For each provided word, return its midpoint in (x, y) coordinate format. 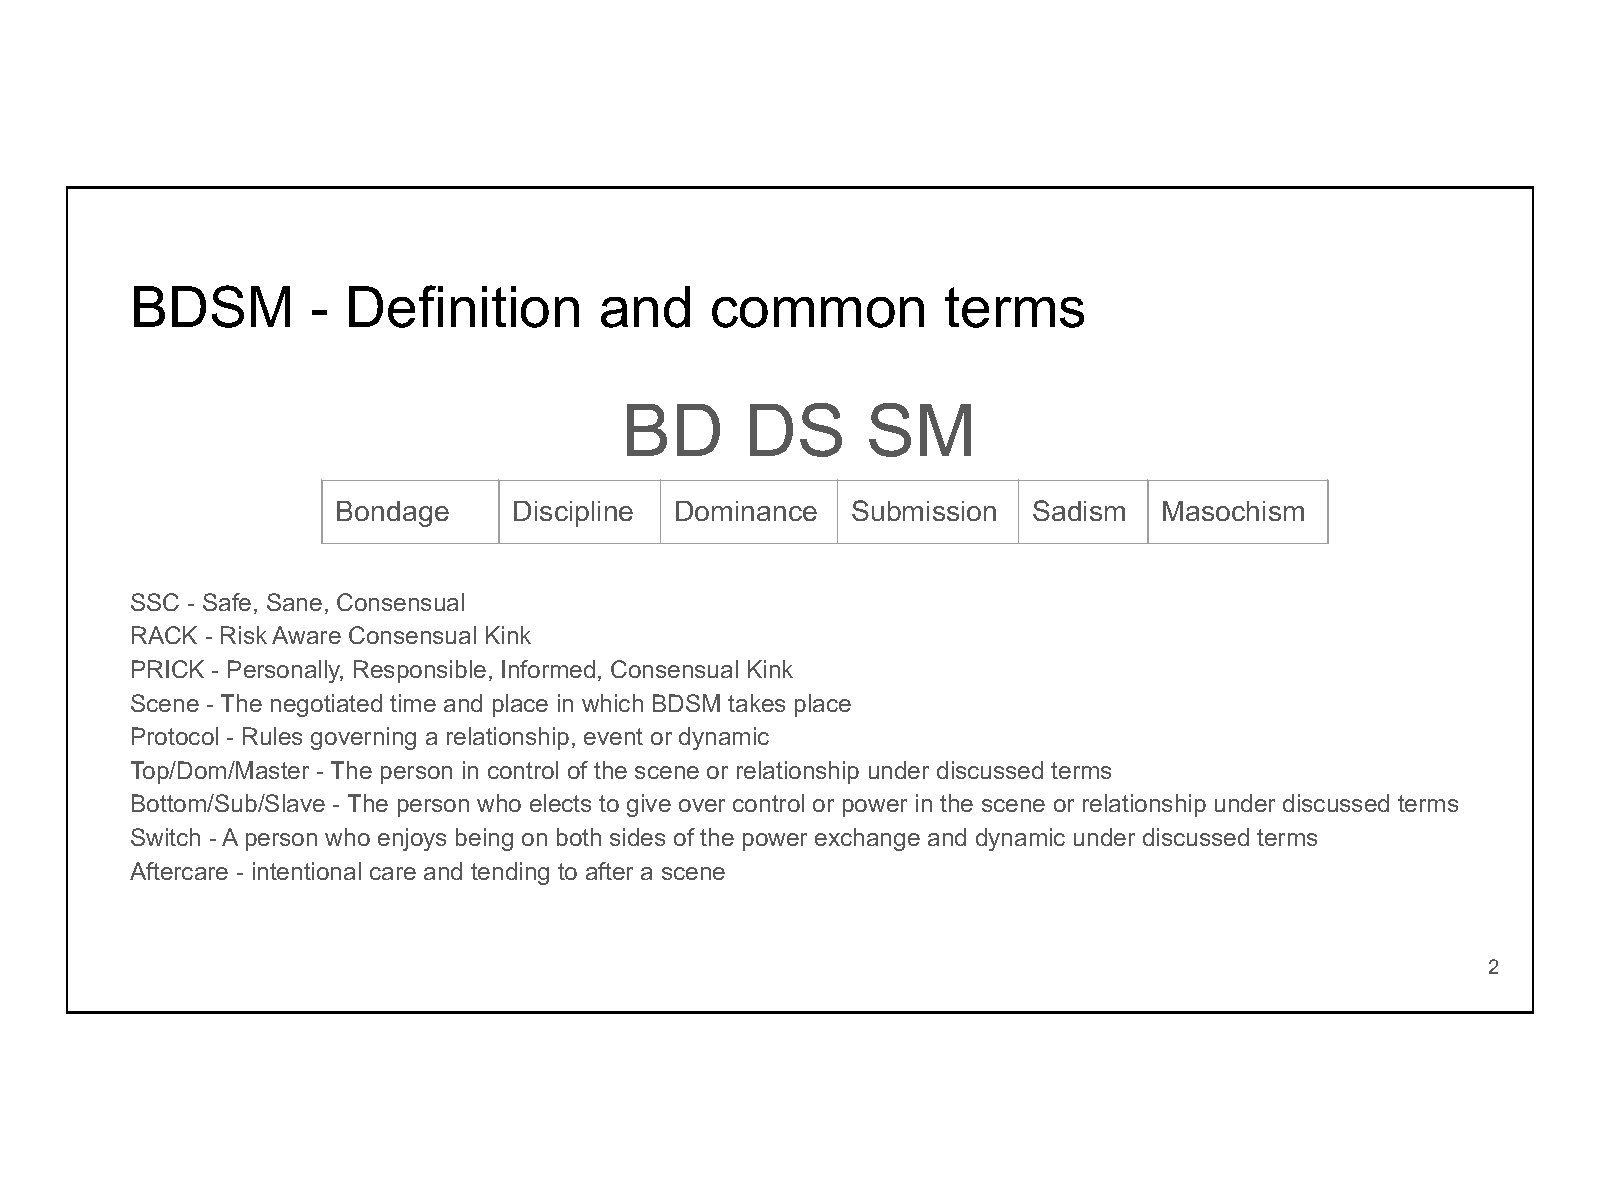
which (612, 703)
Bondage (393, 514)
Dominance (746, 511)
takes (756, 703)
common (818, 312)
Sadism (1079, 510)
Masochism (1233, 511)
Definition (464, 306)
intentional (307, 871)
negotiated (326, 705)
